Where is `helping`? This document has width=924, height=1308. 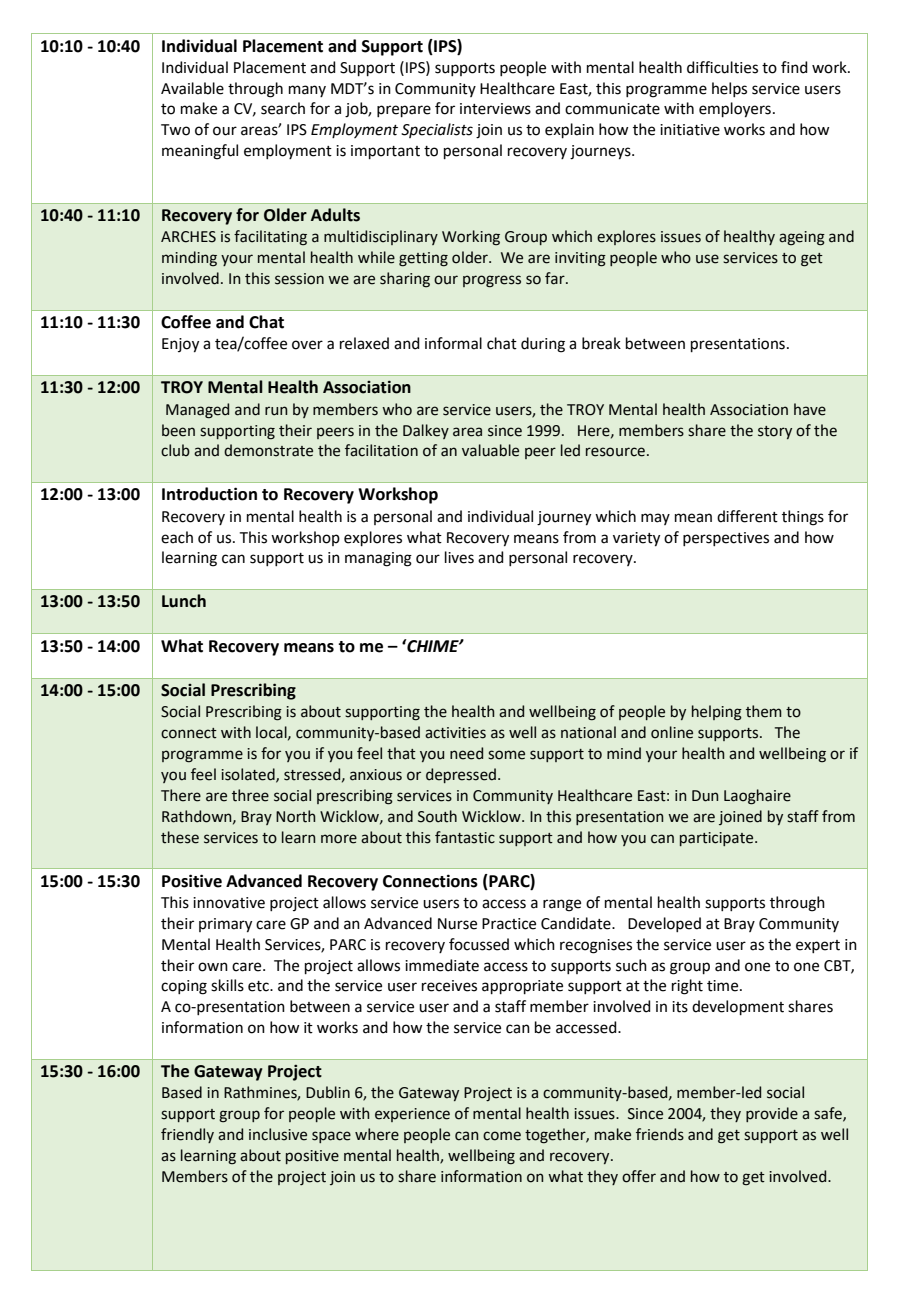
helping is located at coordinates (717, 713).
